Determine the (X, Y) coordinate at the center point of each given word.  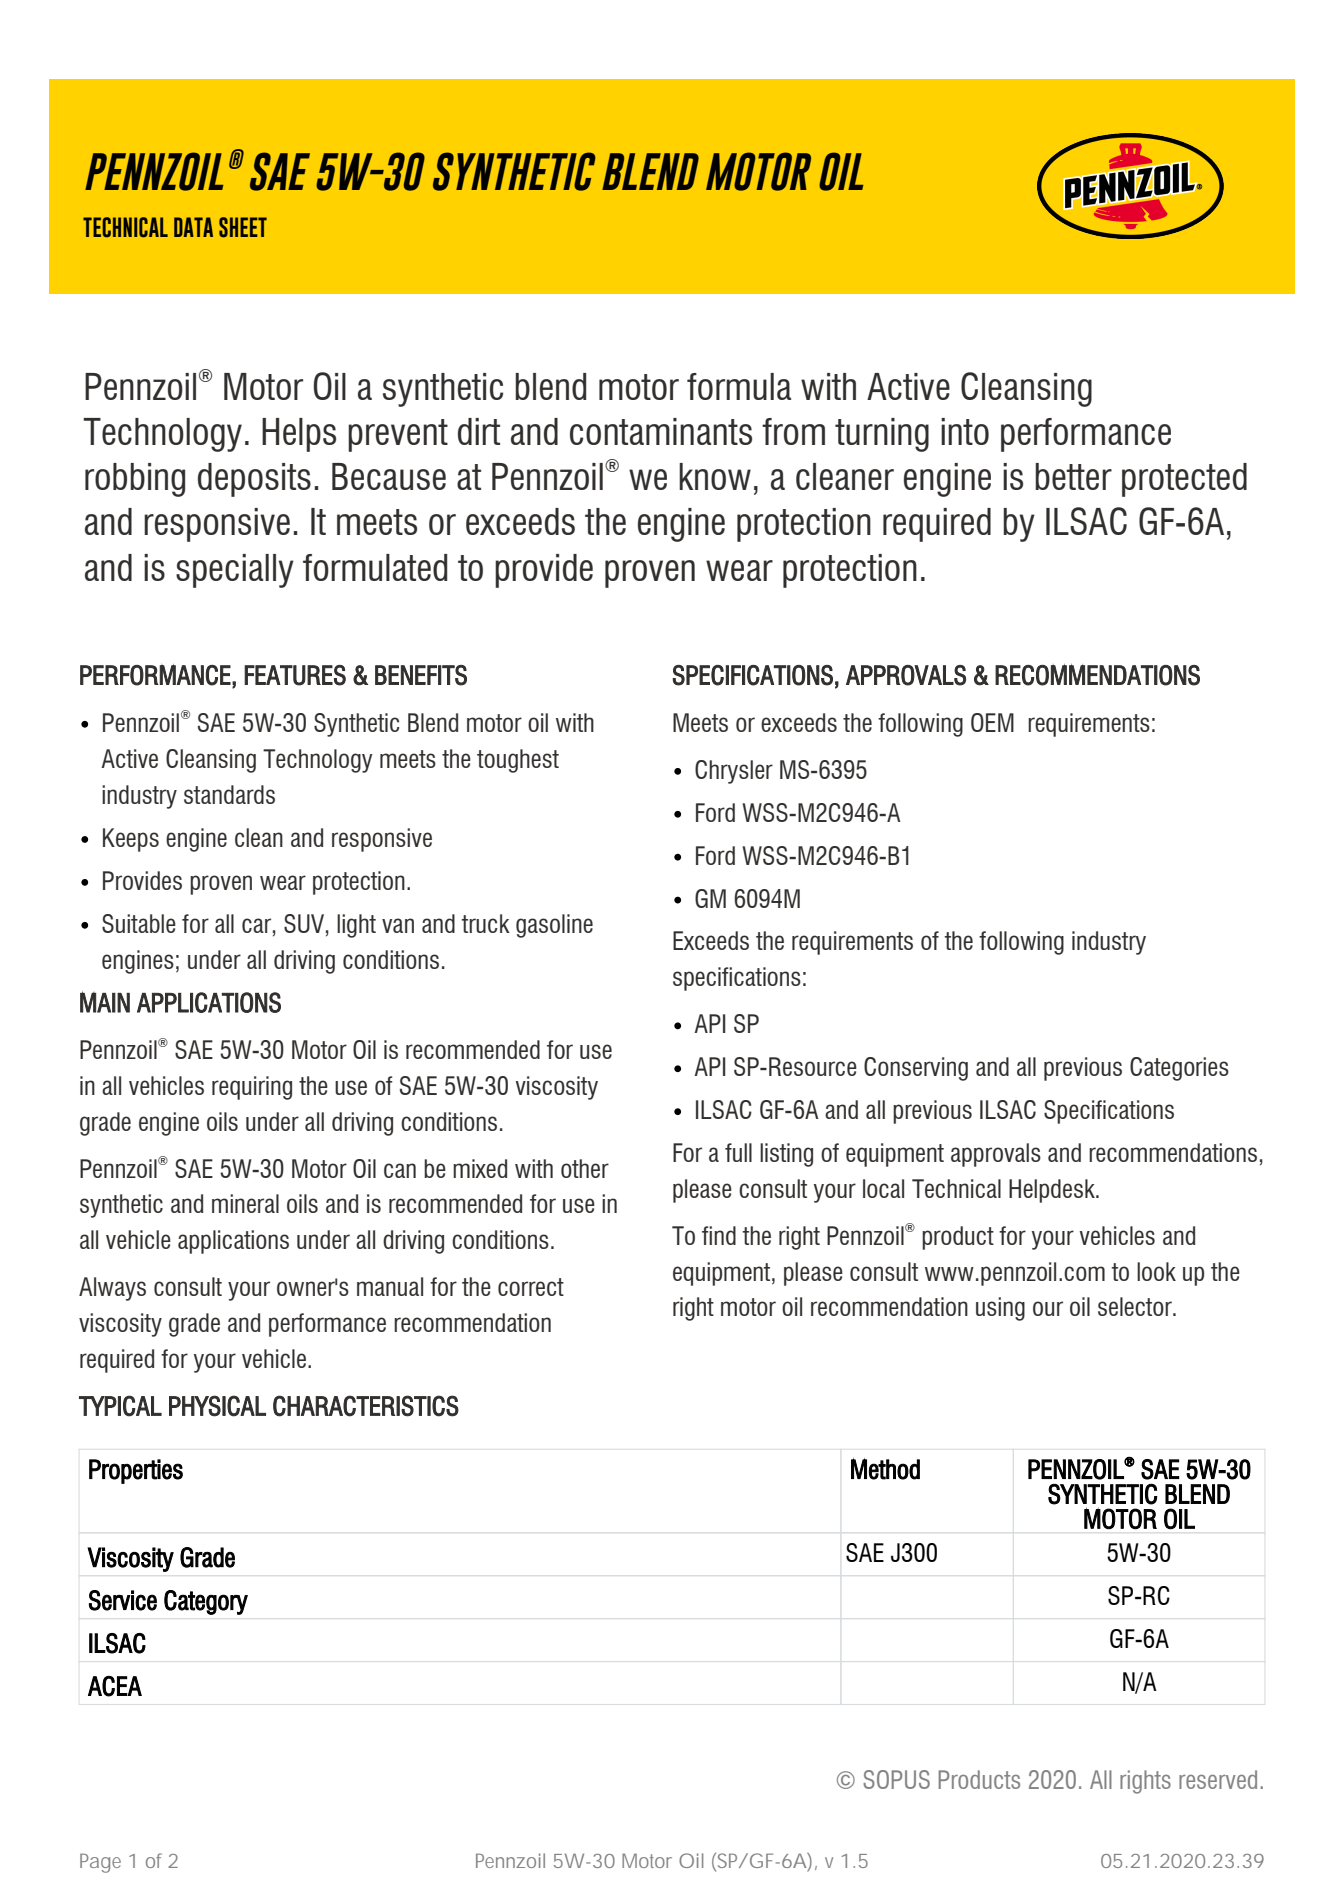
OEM (992, 722)
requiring (252, 1088)
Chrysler (734, 772)
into (965, 431)
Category (206, 1602)
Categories (1179, 1069)
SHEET (243, 227)
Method (885, 1469)
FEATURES (295, 675)
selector (1136, 1306)
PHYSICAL (217, 1406)
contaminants (661, 431)
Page (100, 1863)
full (738, 1152)
